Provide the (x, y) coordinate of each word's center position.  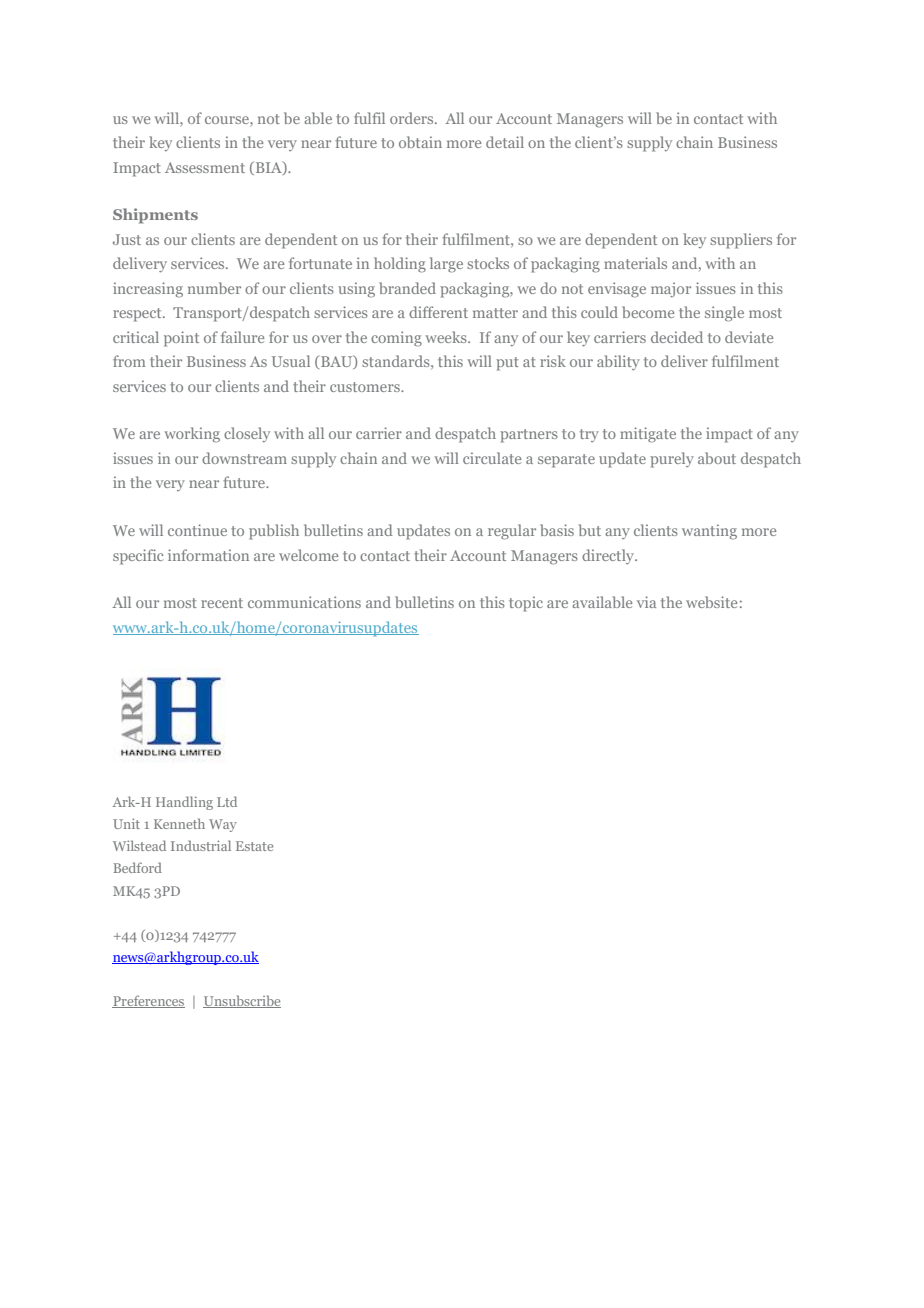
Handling (184, 803)
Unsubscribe (242, 1001)
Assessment (205, 167)
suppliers (741, 241)
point (181, 339)
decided (677, 337)
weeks (447, 337)
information (208, 555)
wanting (709, 532)
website (711, 602)
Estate (254, 846)
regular (512, 532)
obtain (420, 142)
